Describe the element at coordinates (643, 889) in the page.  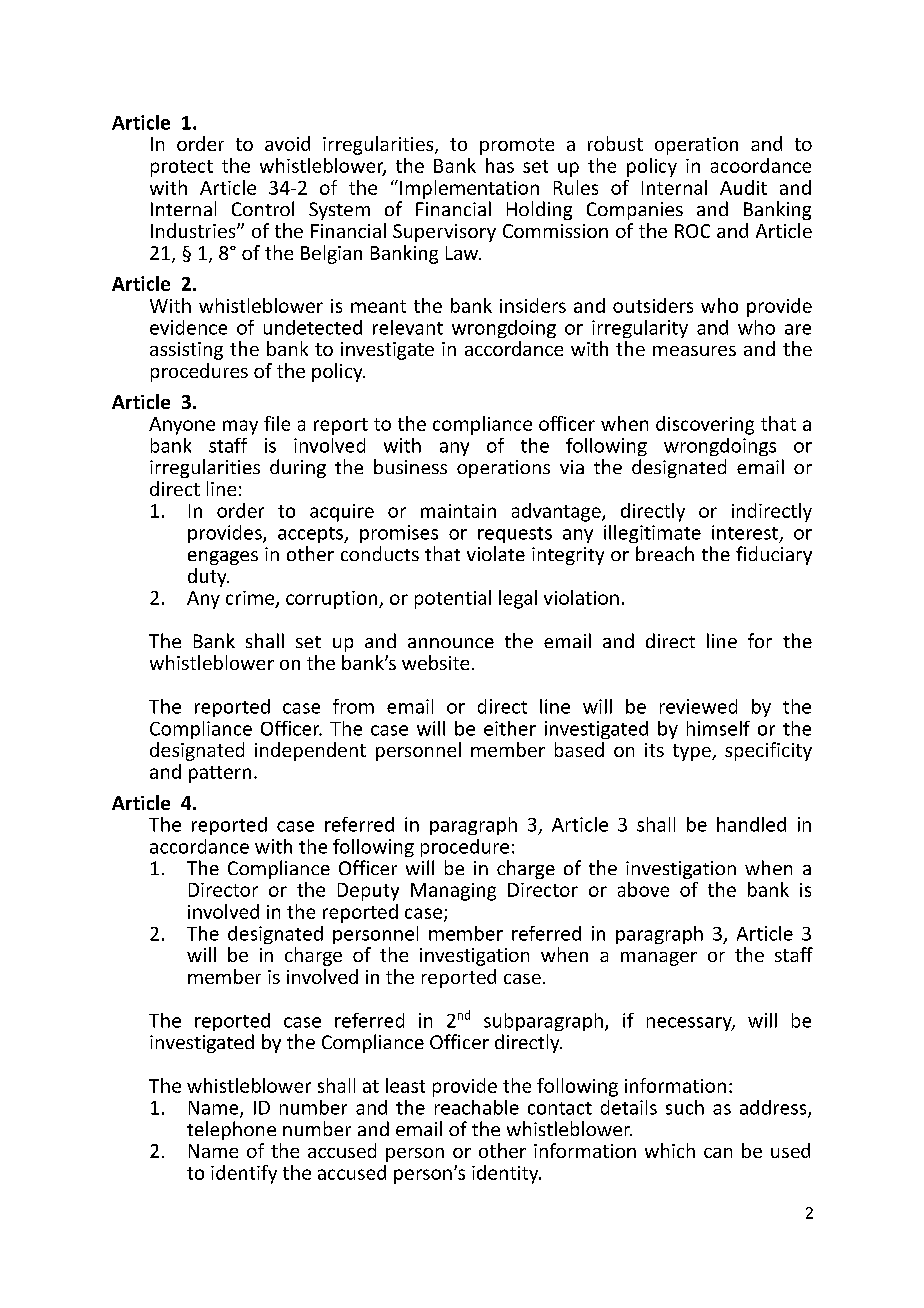
I see `above` at that location.
